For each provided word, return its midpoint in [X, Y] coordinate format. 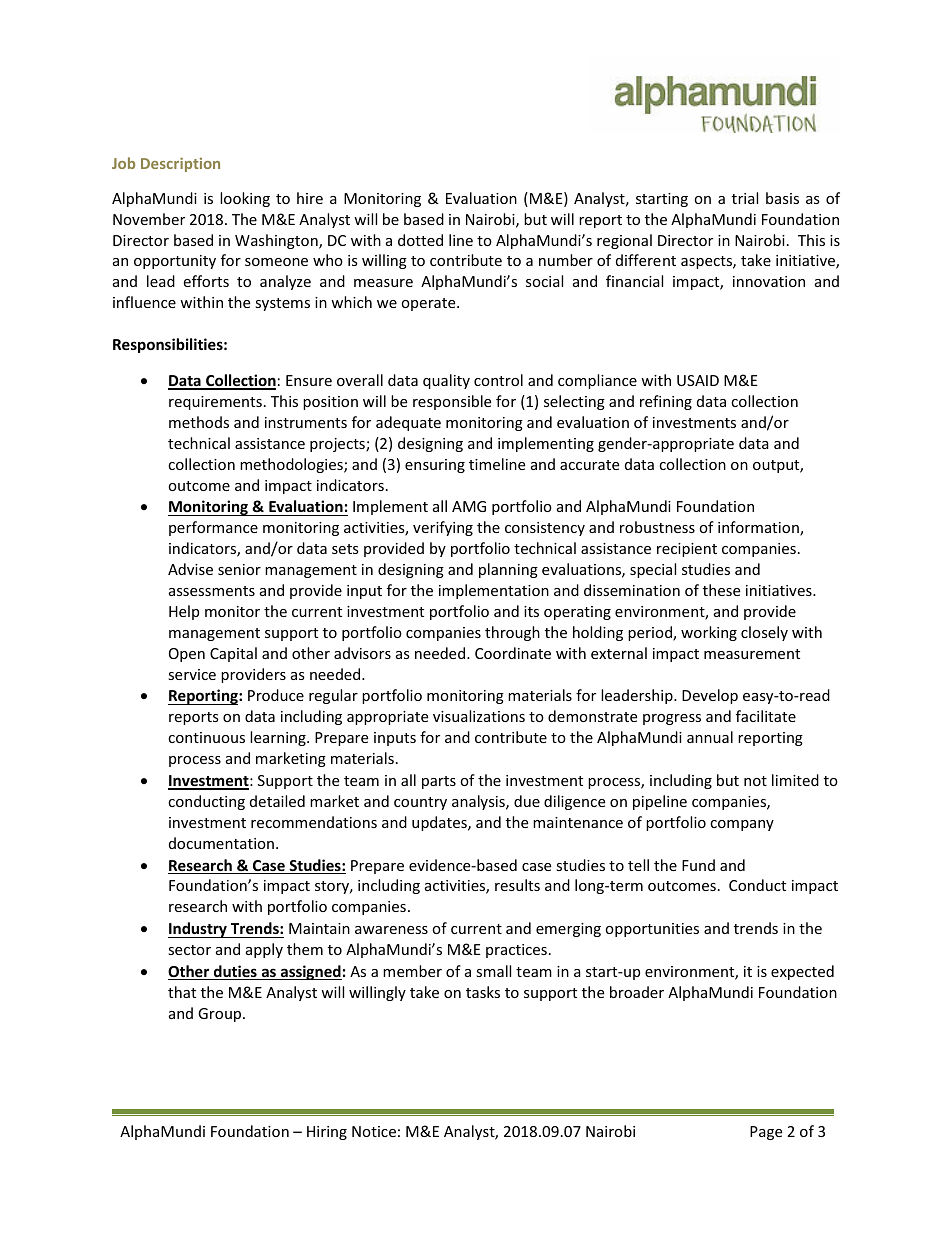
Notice [374, 1131]
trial [745, 198]
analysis [479, 802]
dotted [420, 240]
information [759, 528]
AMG [469, 506]
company [742, 825]
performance [213, 528]
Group [221, 1015]
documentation [221, 843]
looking [245, 199]
